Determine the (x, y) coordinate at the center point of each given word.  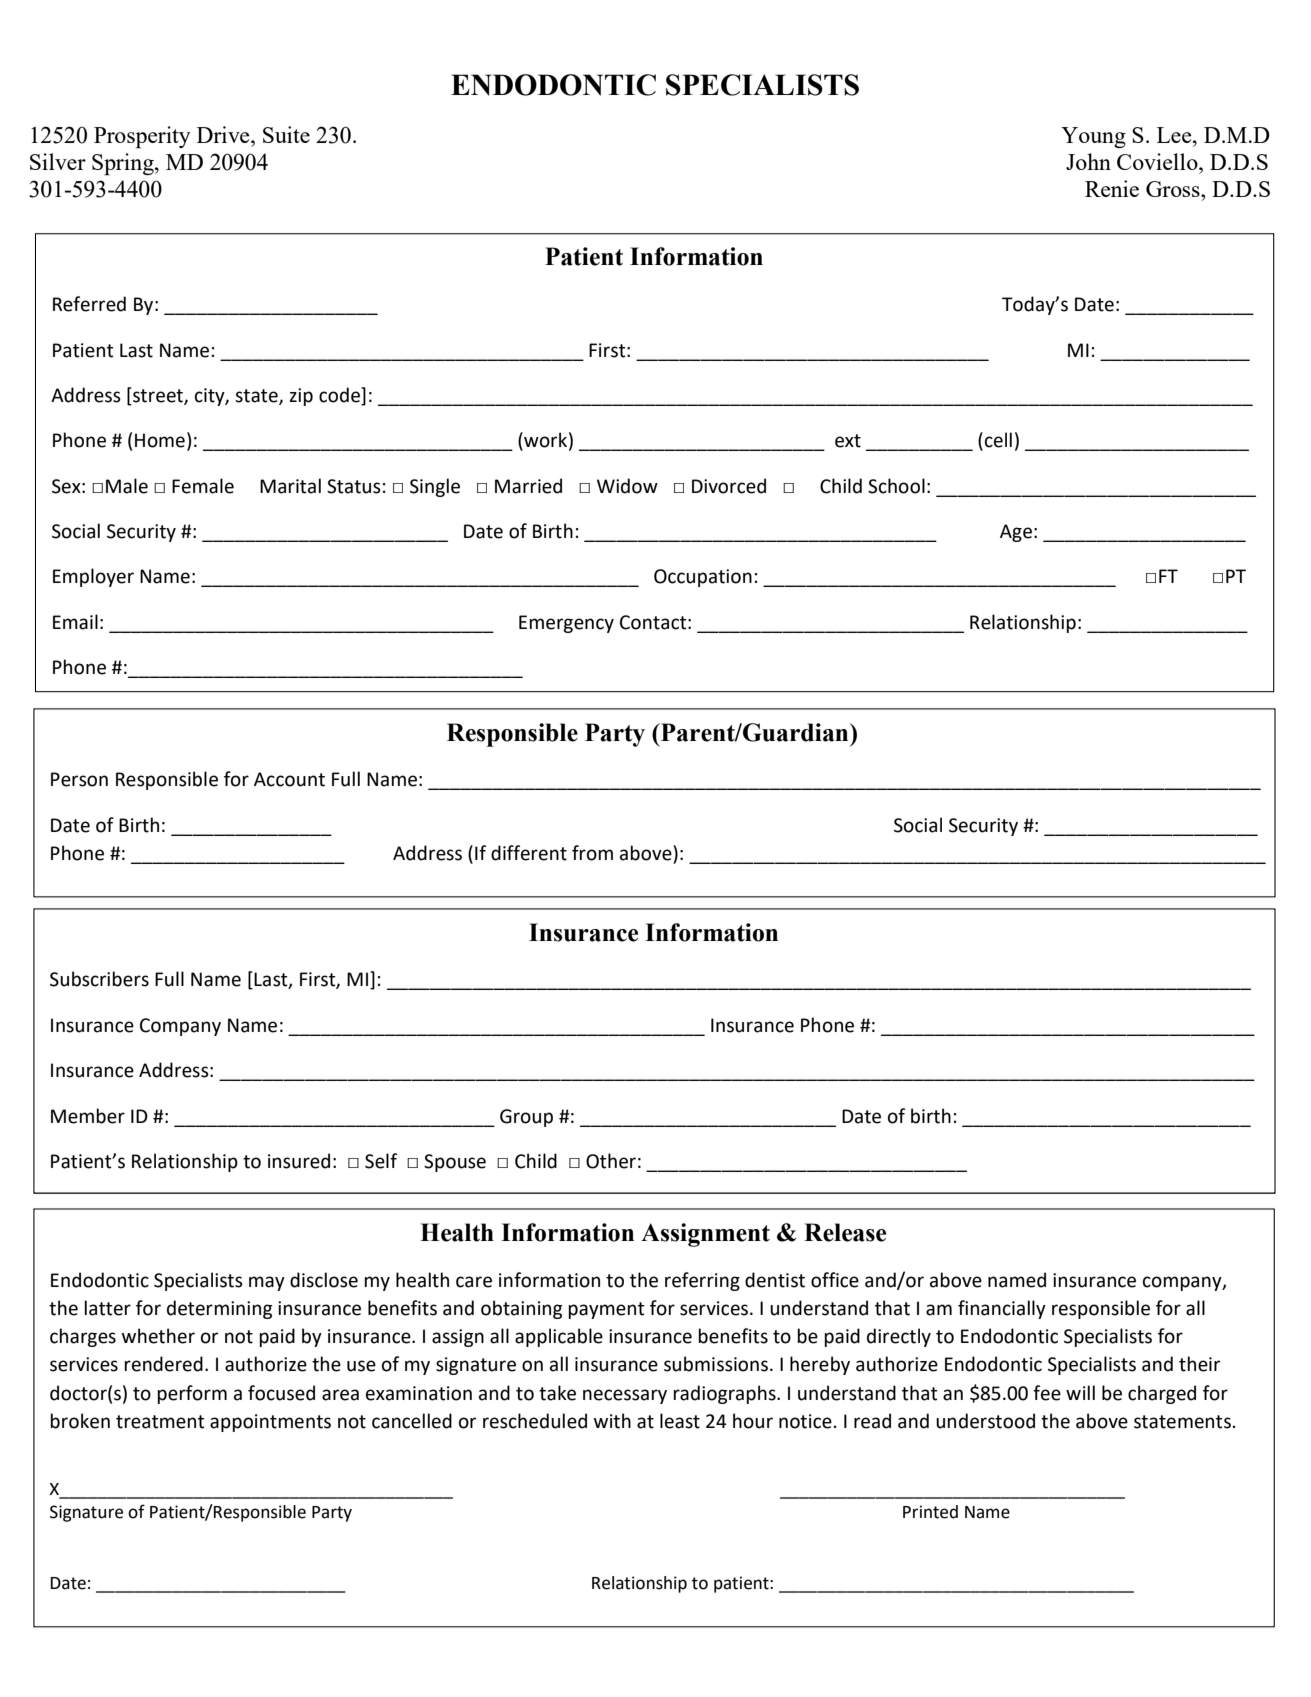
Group (526, 1118)
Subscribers (99, 979)
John (1088, 161)
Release (845, 1232)
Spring (124, 164)
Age (1016, 533)
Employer (93, 577)
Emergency (566, 624)
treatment (160, 1422)
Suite (286, 134)
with (612, 1421)
